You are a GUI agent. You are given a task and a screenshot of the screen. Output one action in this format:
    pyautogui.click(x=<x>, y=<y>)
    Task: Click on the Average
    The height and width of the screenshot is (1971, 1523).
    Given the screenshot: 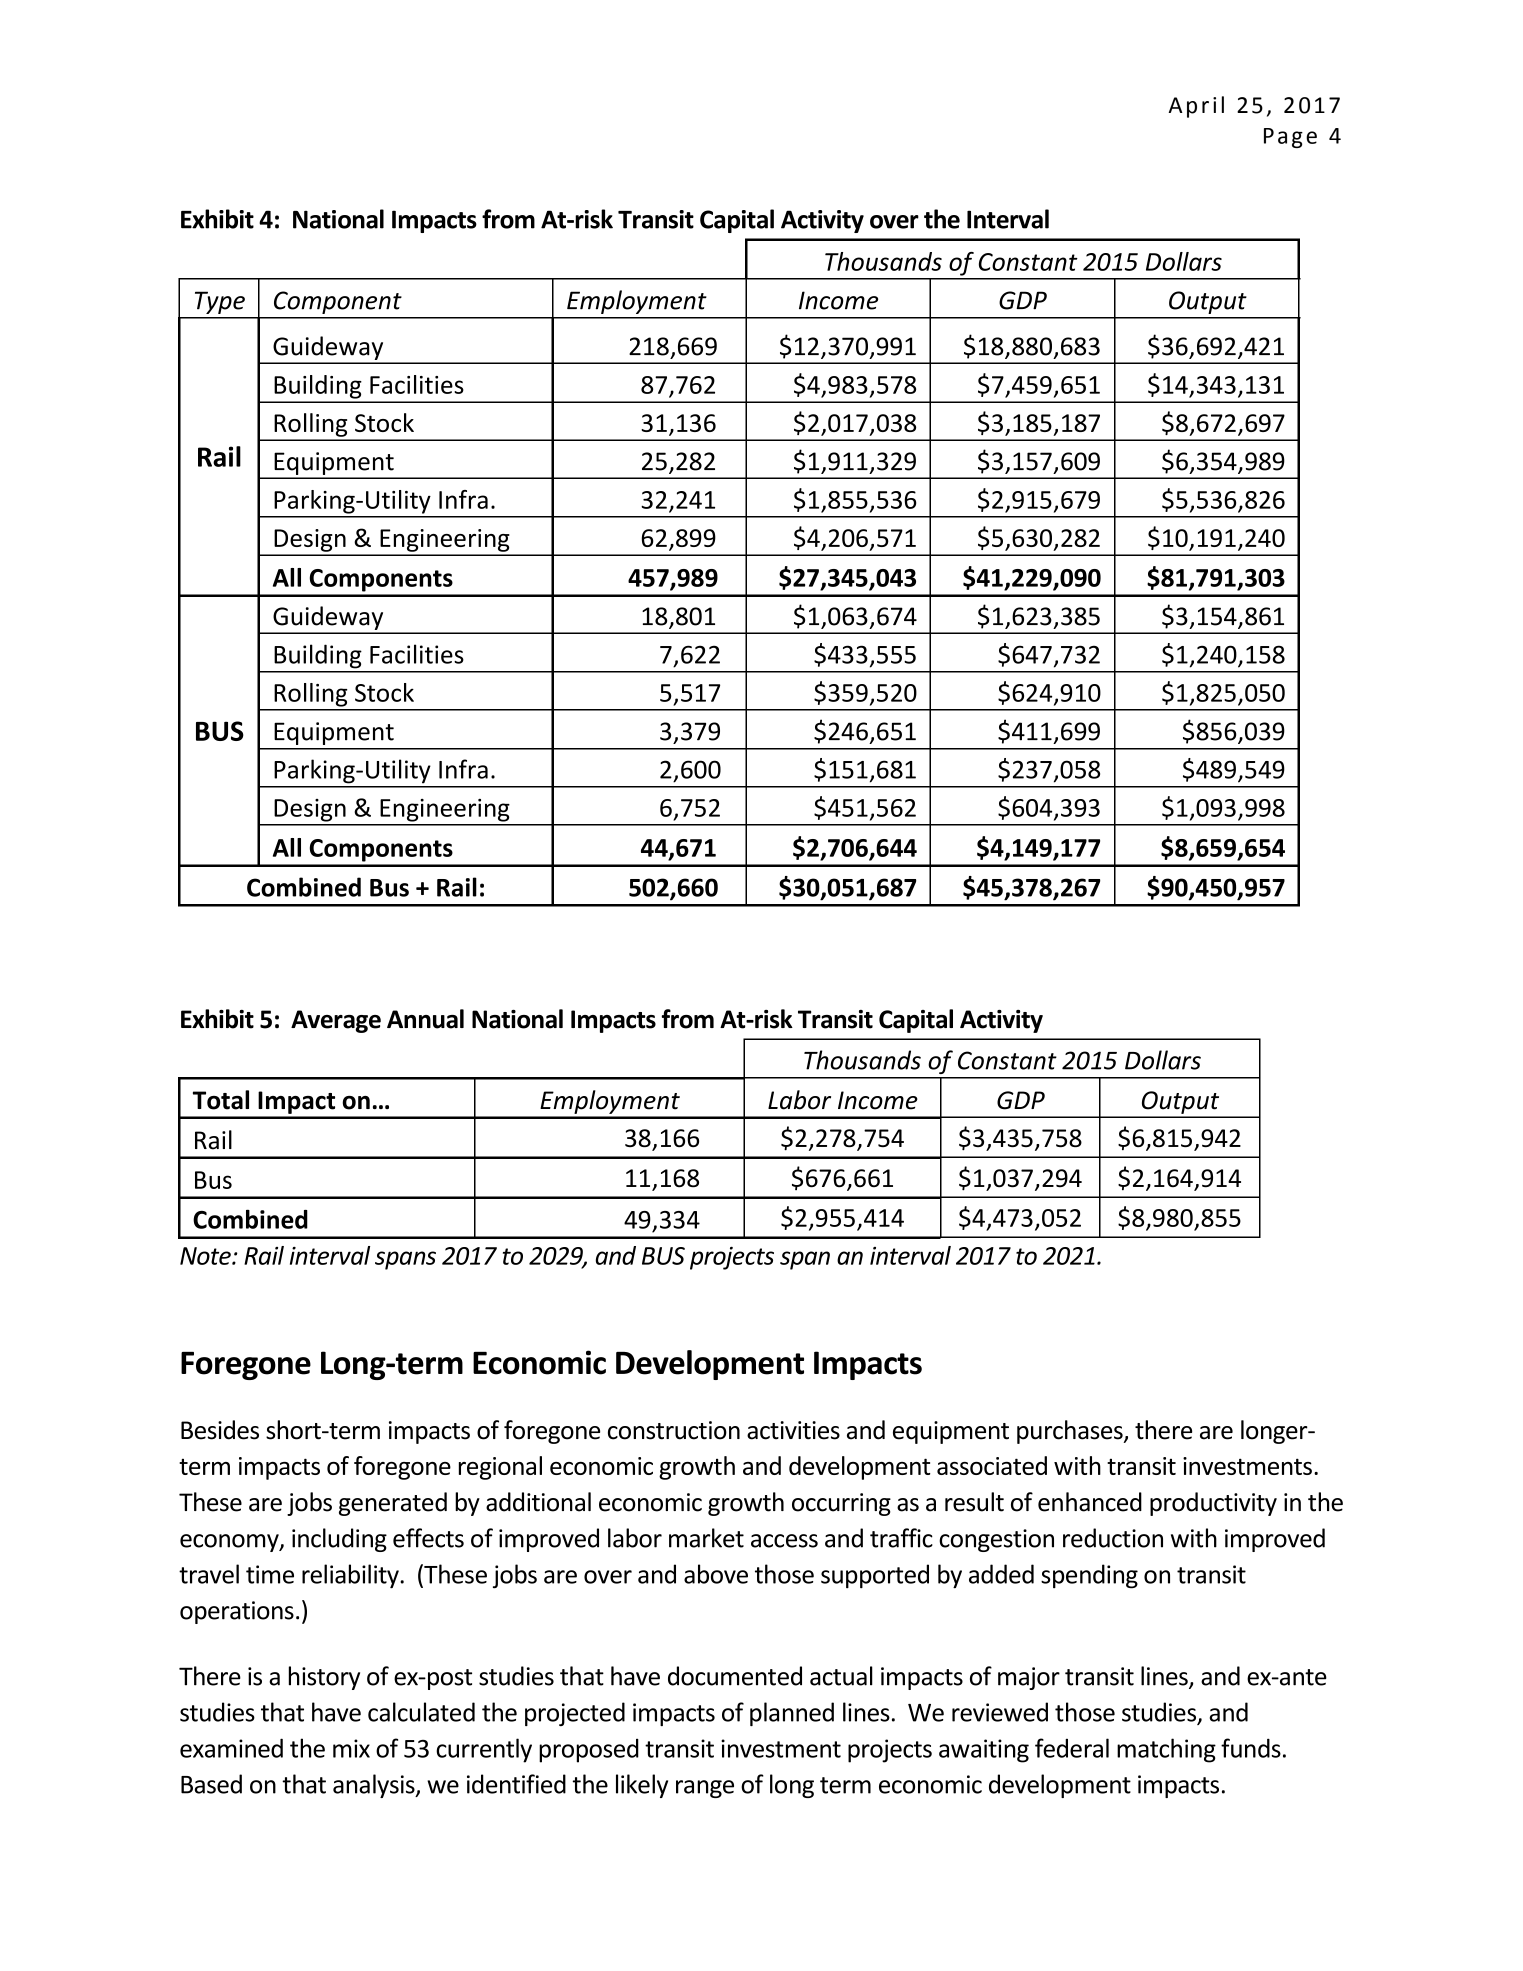 What is the action you would take?
    pyautogui.click(x=336, y=1021)
